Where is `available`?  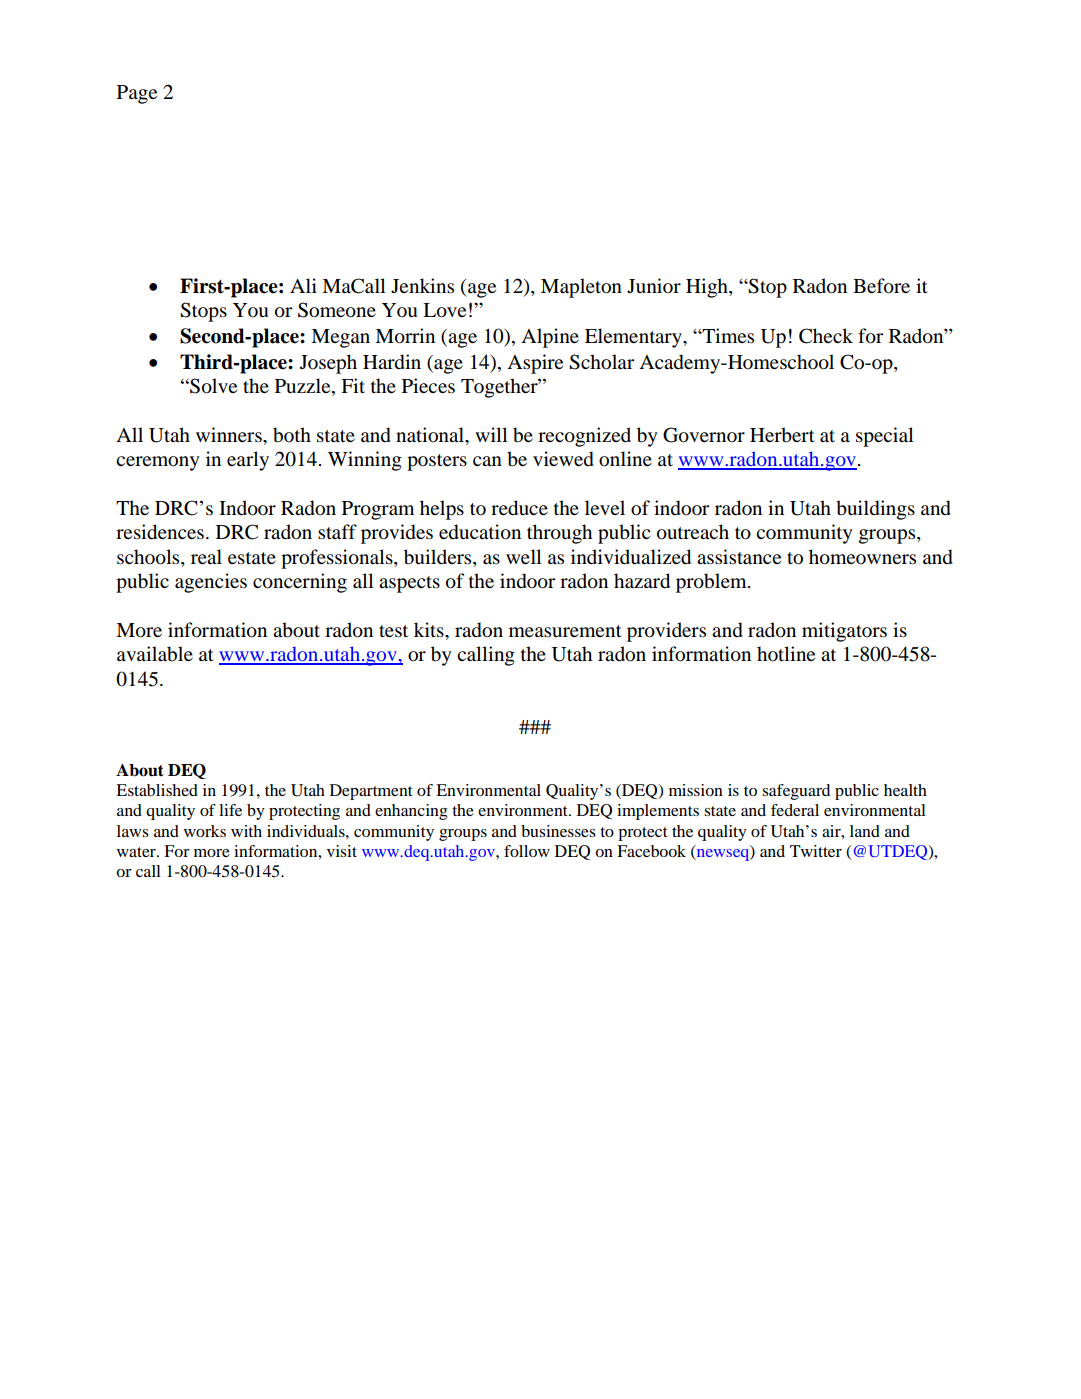 available is located at coordinates (155, 654).
